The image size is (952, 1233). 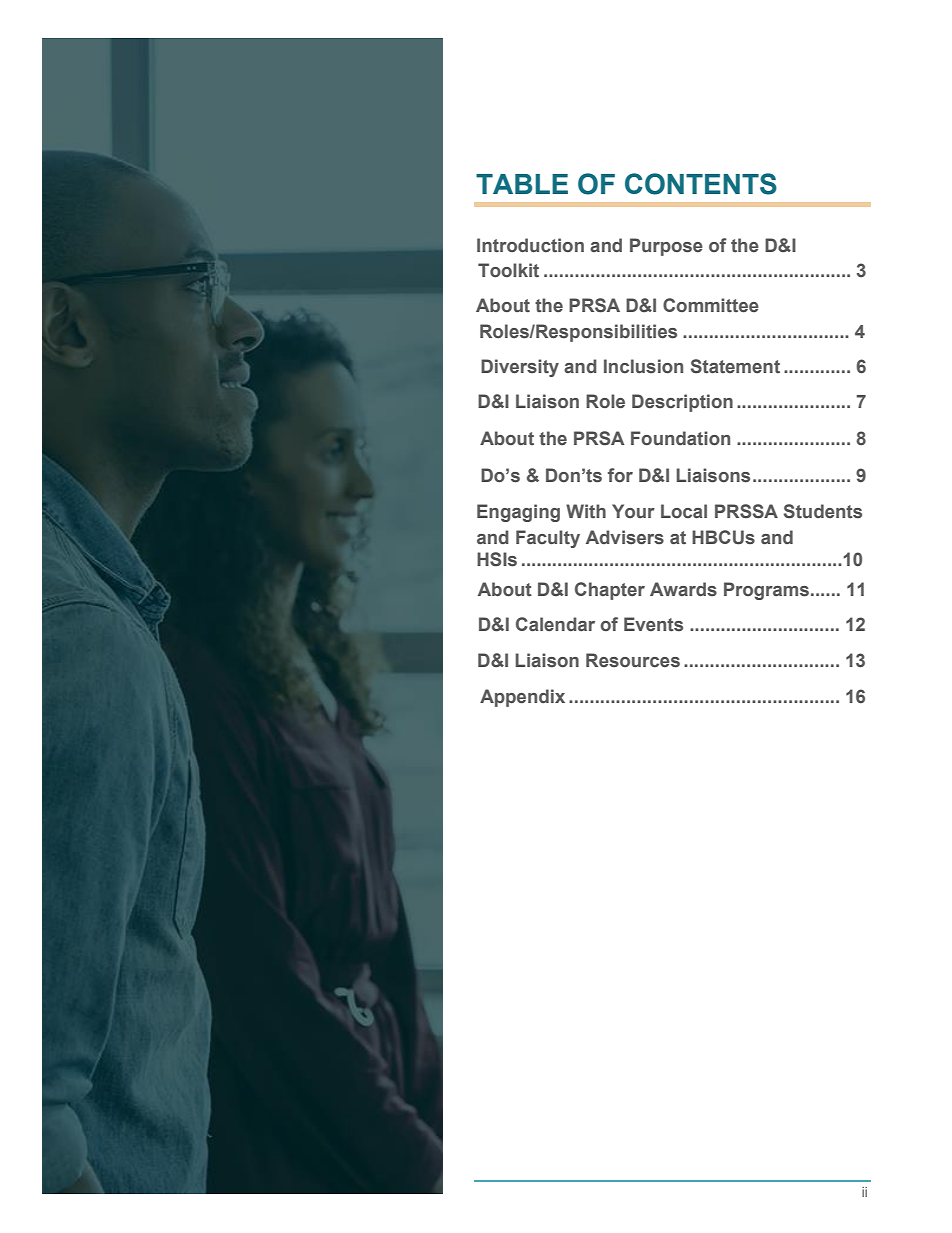 What do you see at coordinates (643, 366) in the document?
I see `Inclusion` at bounding box center [643, 366].
